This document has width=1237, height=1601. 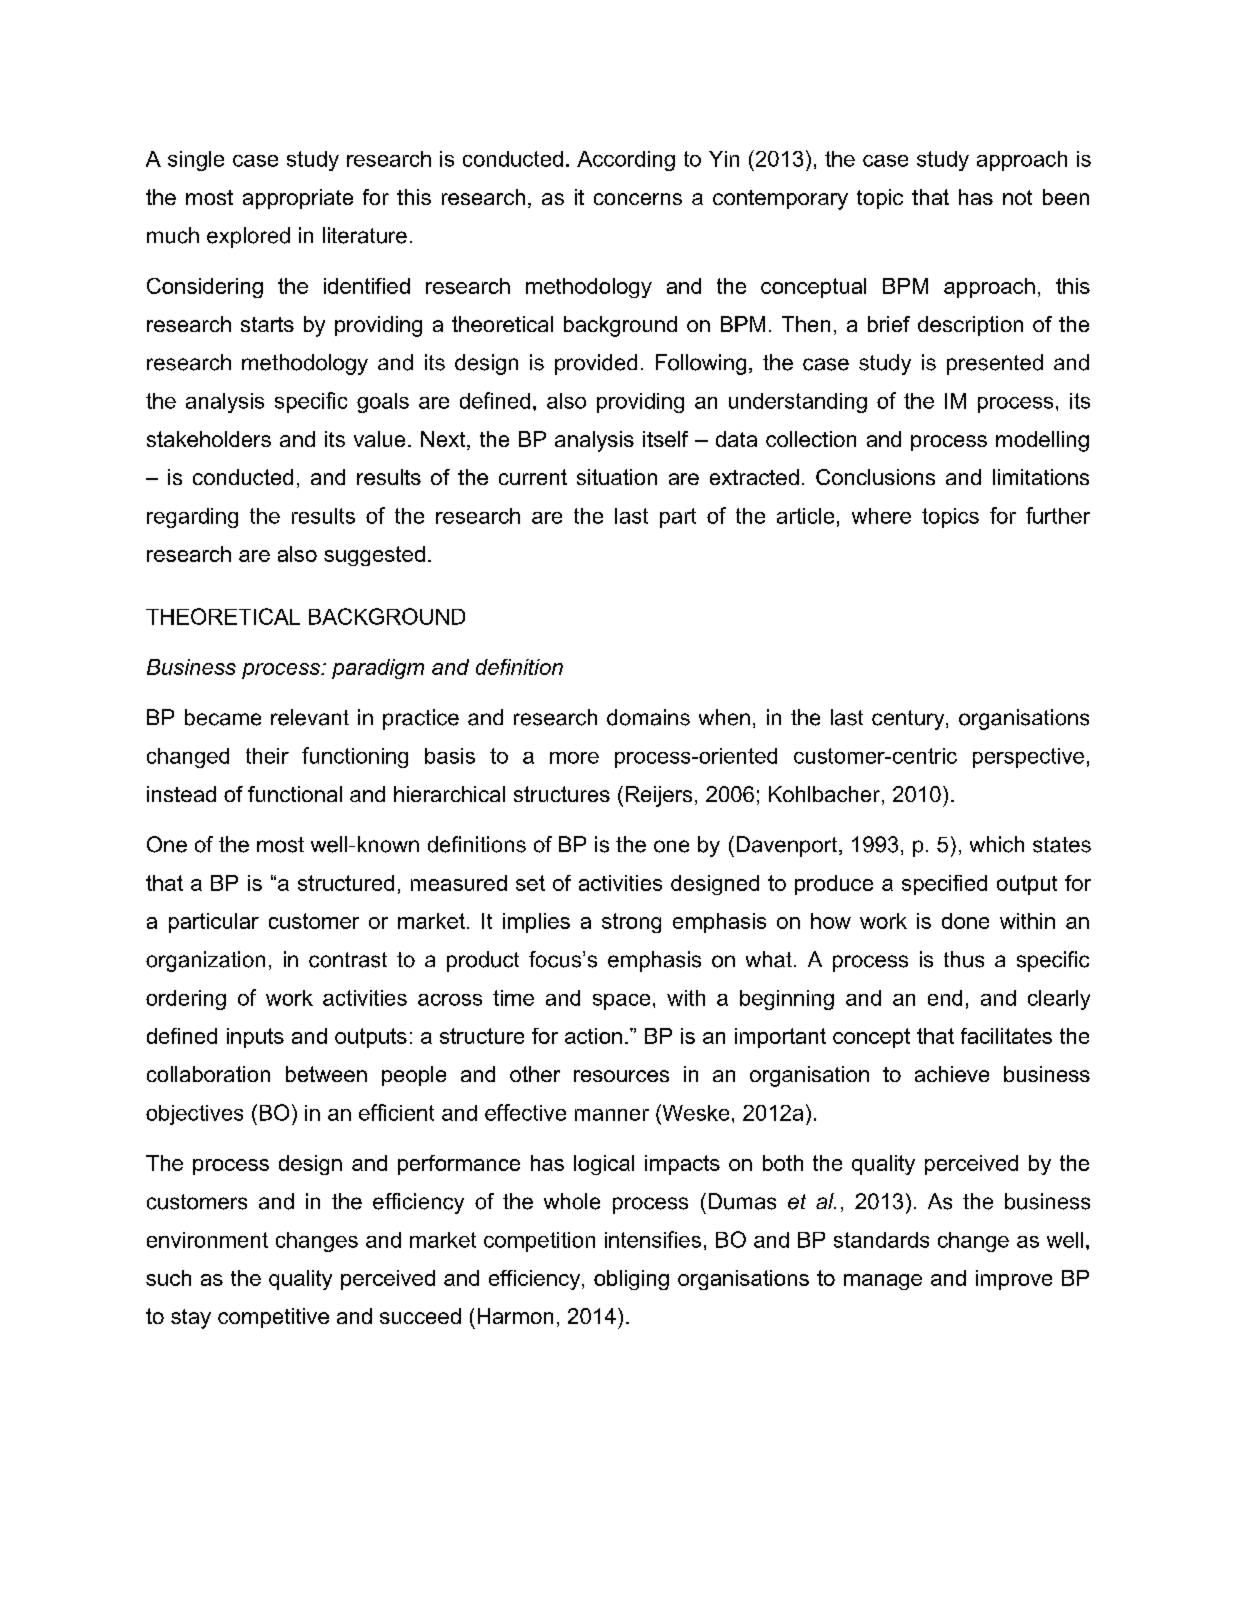 I want to click on competitive, so click(x=273, y=1318).
